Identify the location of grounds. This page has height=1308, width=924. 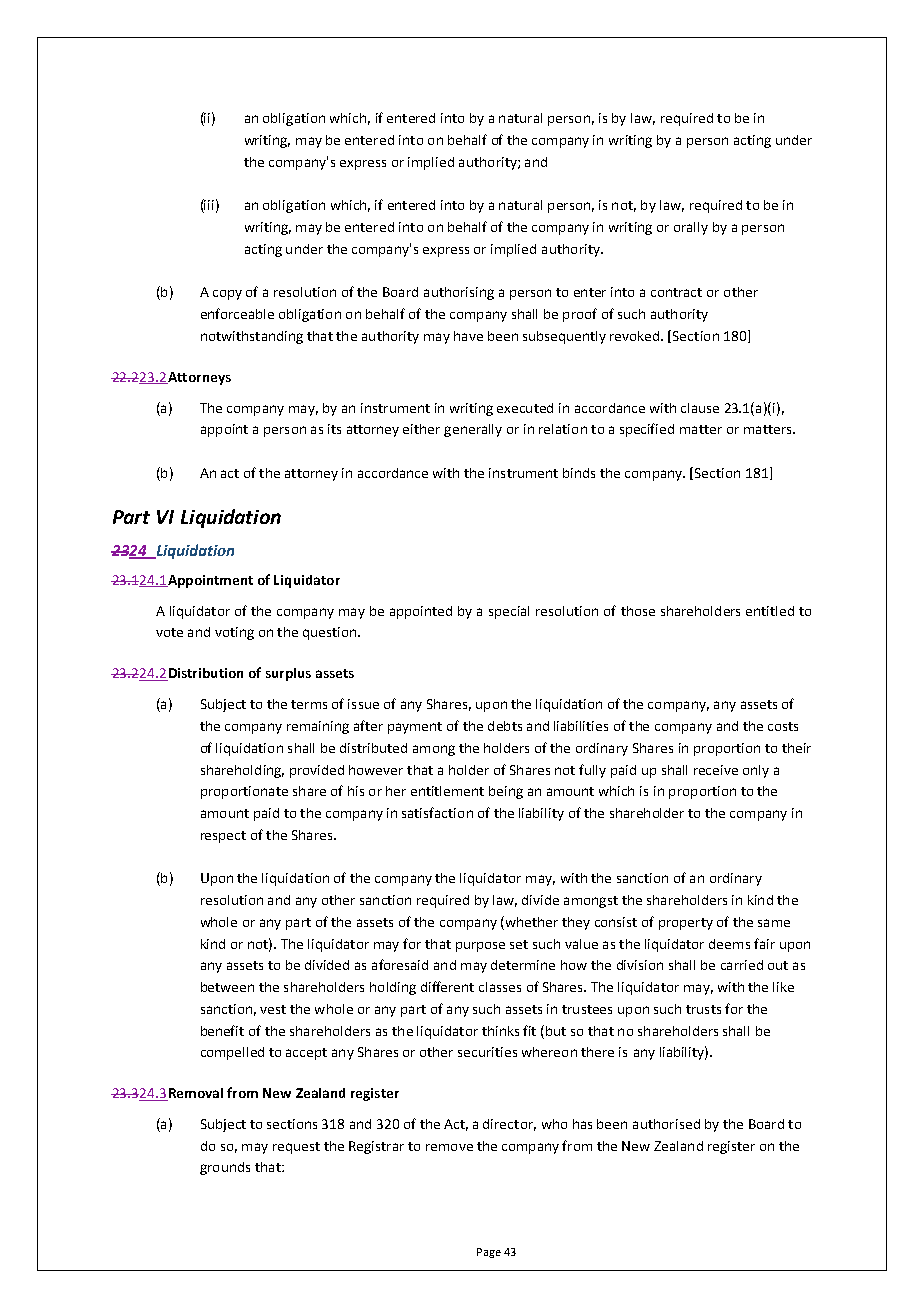
(225, 1168).
